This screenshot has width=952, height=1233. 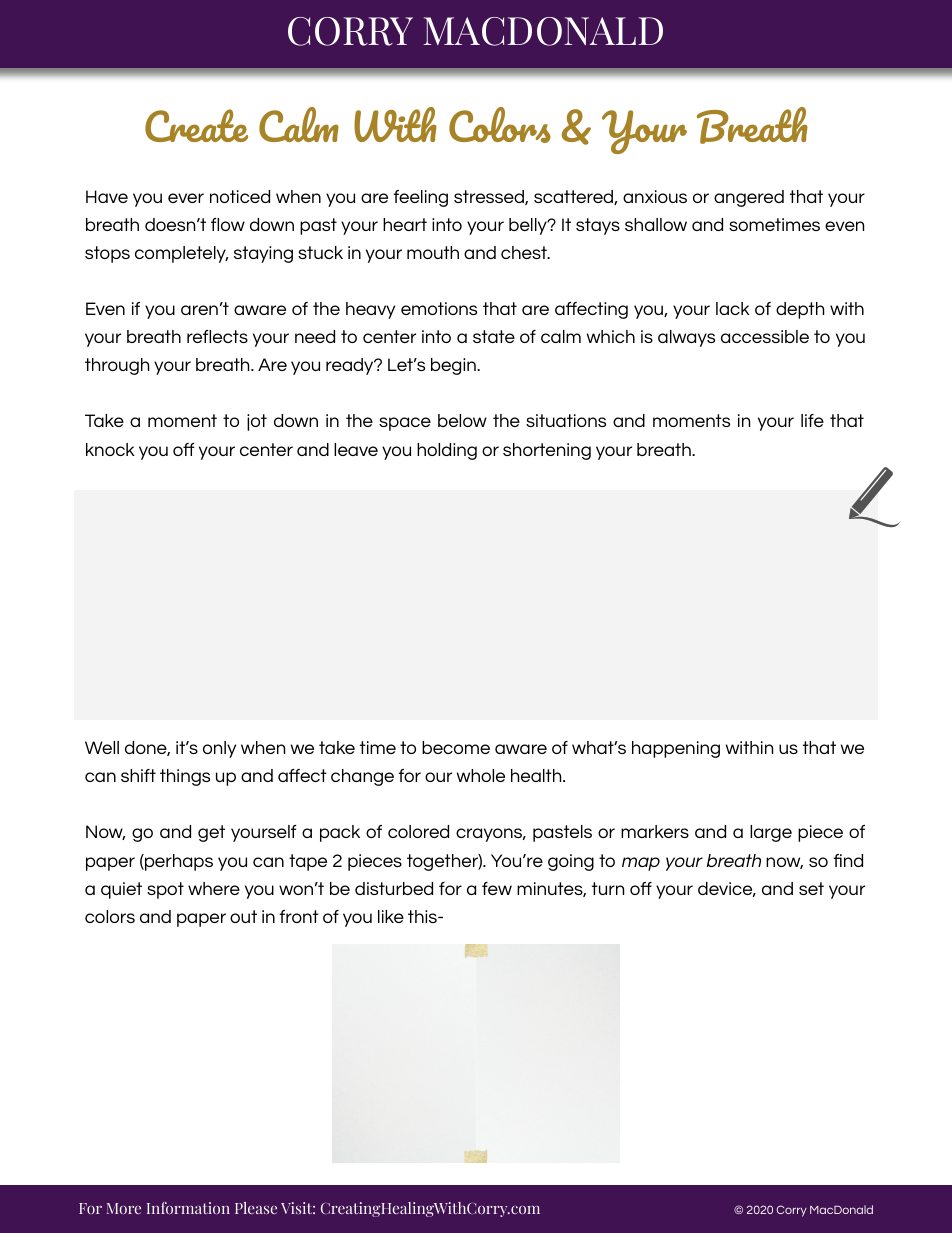 I want to click on Create, so click(x=196, y=125).
